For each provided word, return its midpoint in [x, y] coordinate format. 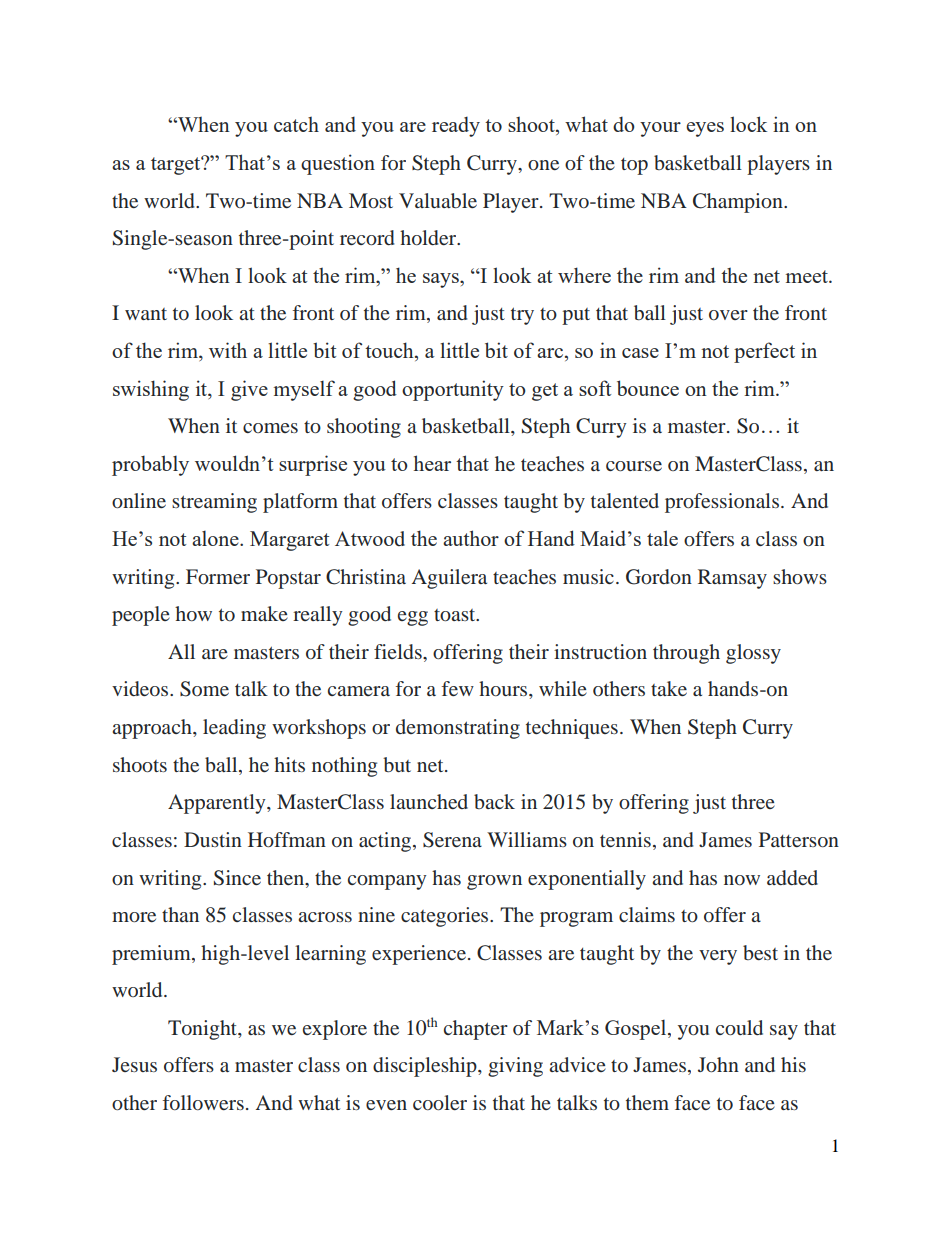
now [742, 880]
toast [456, 615]
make [264, 613]
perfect [764, 352]
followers [203, 1102]
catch [296, 124]
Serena [452, 840]
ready [456, 126]
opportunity [453, 390]
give [249, 390]
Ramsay [732, 579]
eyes [705, 129]
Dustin [213, 839]
